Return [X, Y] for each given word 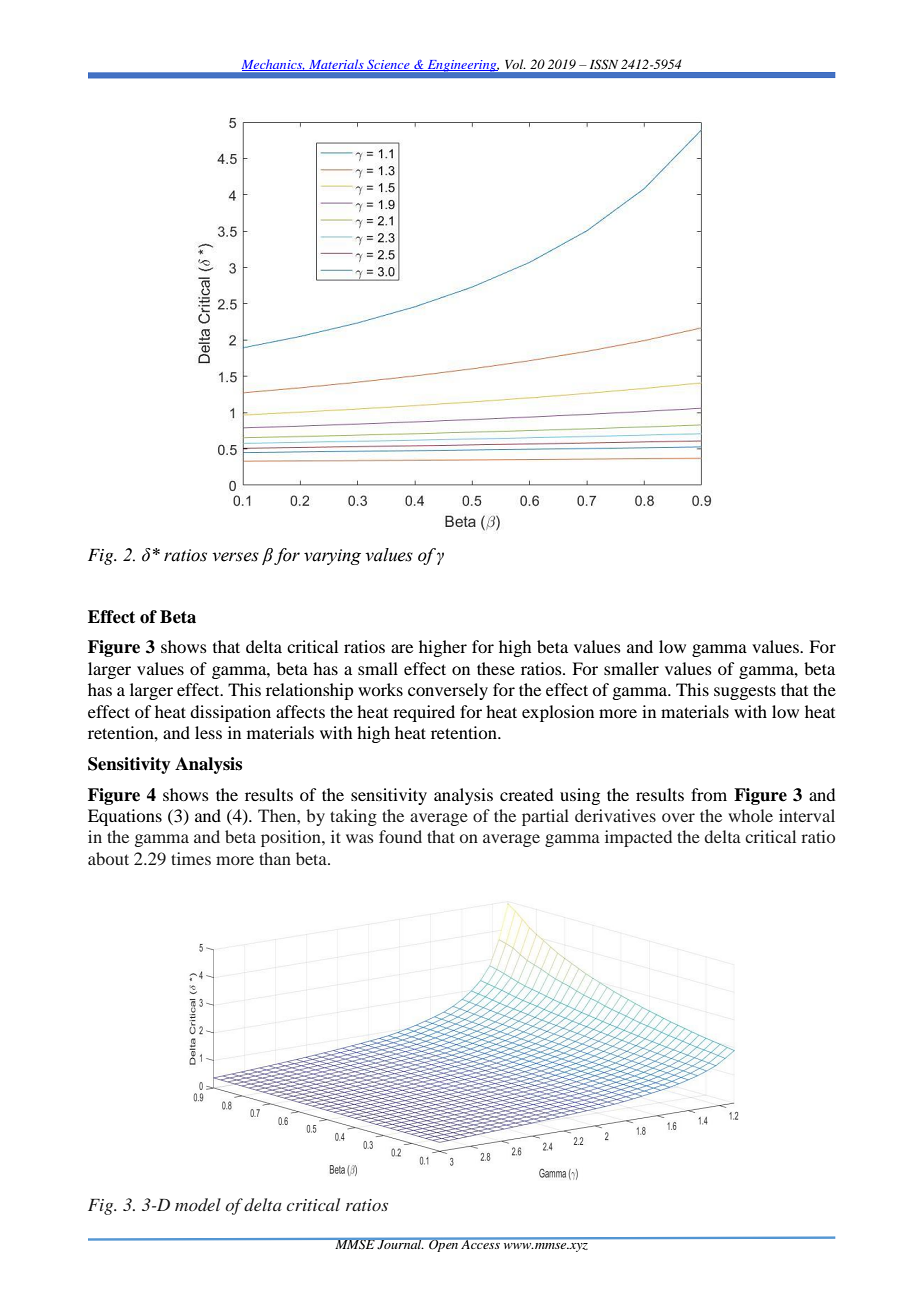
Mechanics [273, 65]
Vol [515, 64]
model [198, 1204]
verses [235, 557]
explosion [558, 713]
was [359, 838]
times [191, 858]
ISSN [604, 64]
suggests [745, 692]
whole [750, 815]
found [400, 836]
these [496, 668]
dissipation [230, 713]
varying [332, 557]
